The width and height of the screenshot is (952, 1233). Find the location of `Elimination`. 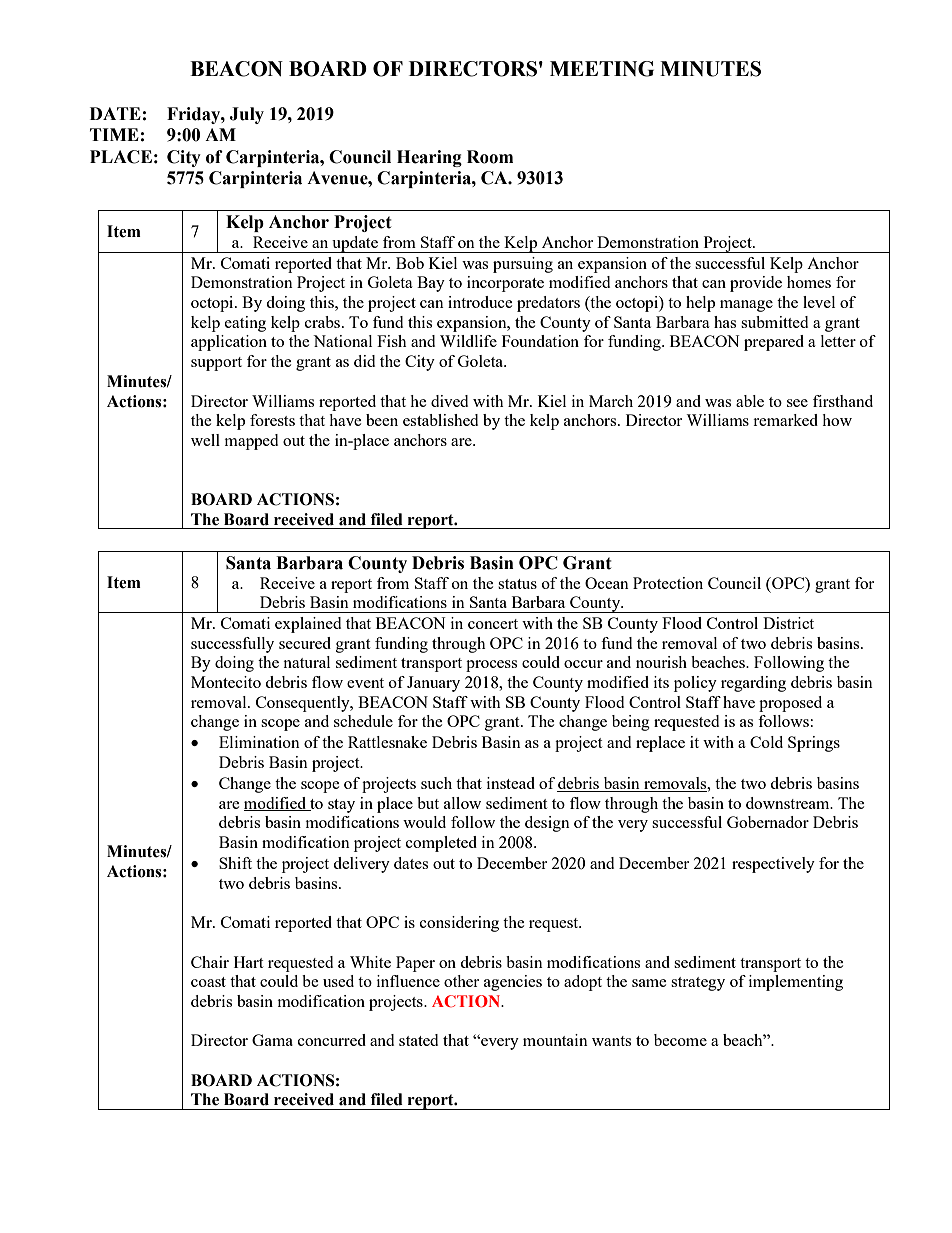

Elimination is located at coordinates (259, 742).
